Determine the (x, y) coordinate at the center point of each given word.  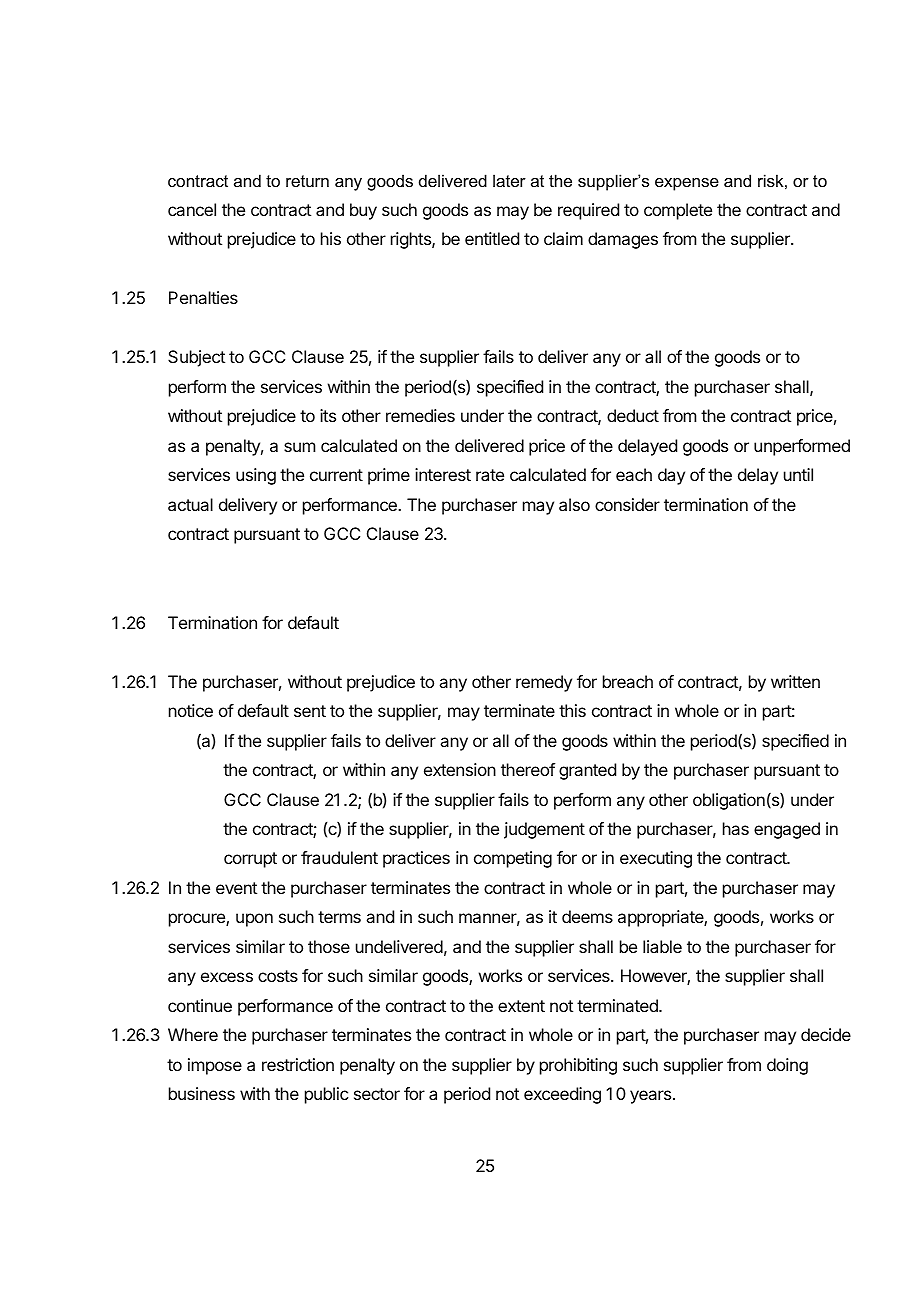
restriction (298, 1064)
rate (490, 475)
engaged (787, 830)
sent (310, 711)
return (307, 181)
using (256, 476)
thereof (528, 769)
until (798, 474)
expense (687, 184)
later (509, 180)
